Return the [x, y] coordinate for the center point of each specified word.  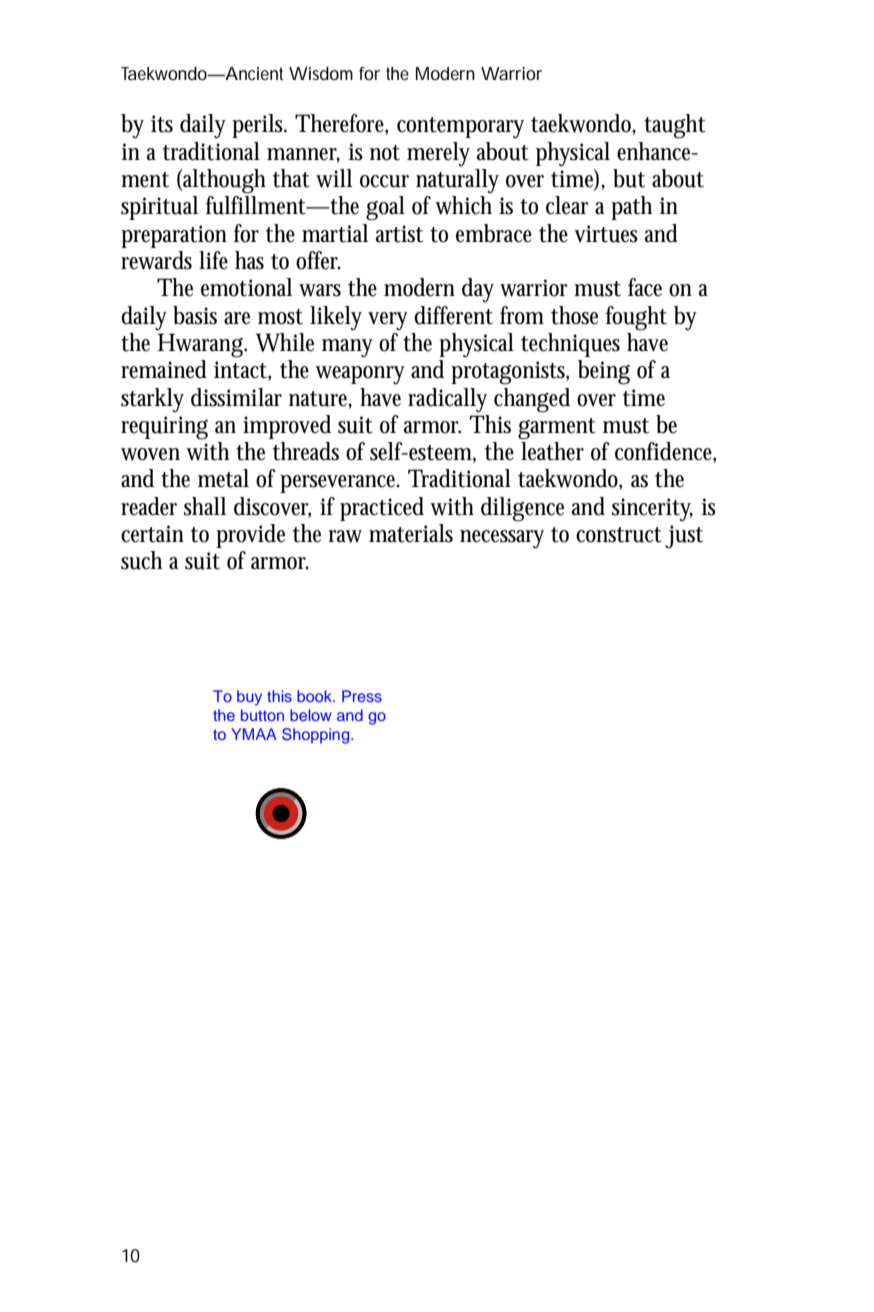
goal [385, 208]
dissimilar [236, 397]
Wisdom [321, 73]
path [631, 208]
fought [636, 318]
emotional [246, 287]
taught [675, 126]
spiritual [159, 208]
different [453, 315]
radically [447, 400]
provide [250, 536]
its [162, 124]
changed [532, 400]
